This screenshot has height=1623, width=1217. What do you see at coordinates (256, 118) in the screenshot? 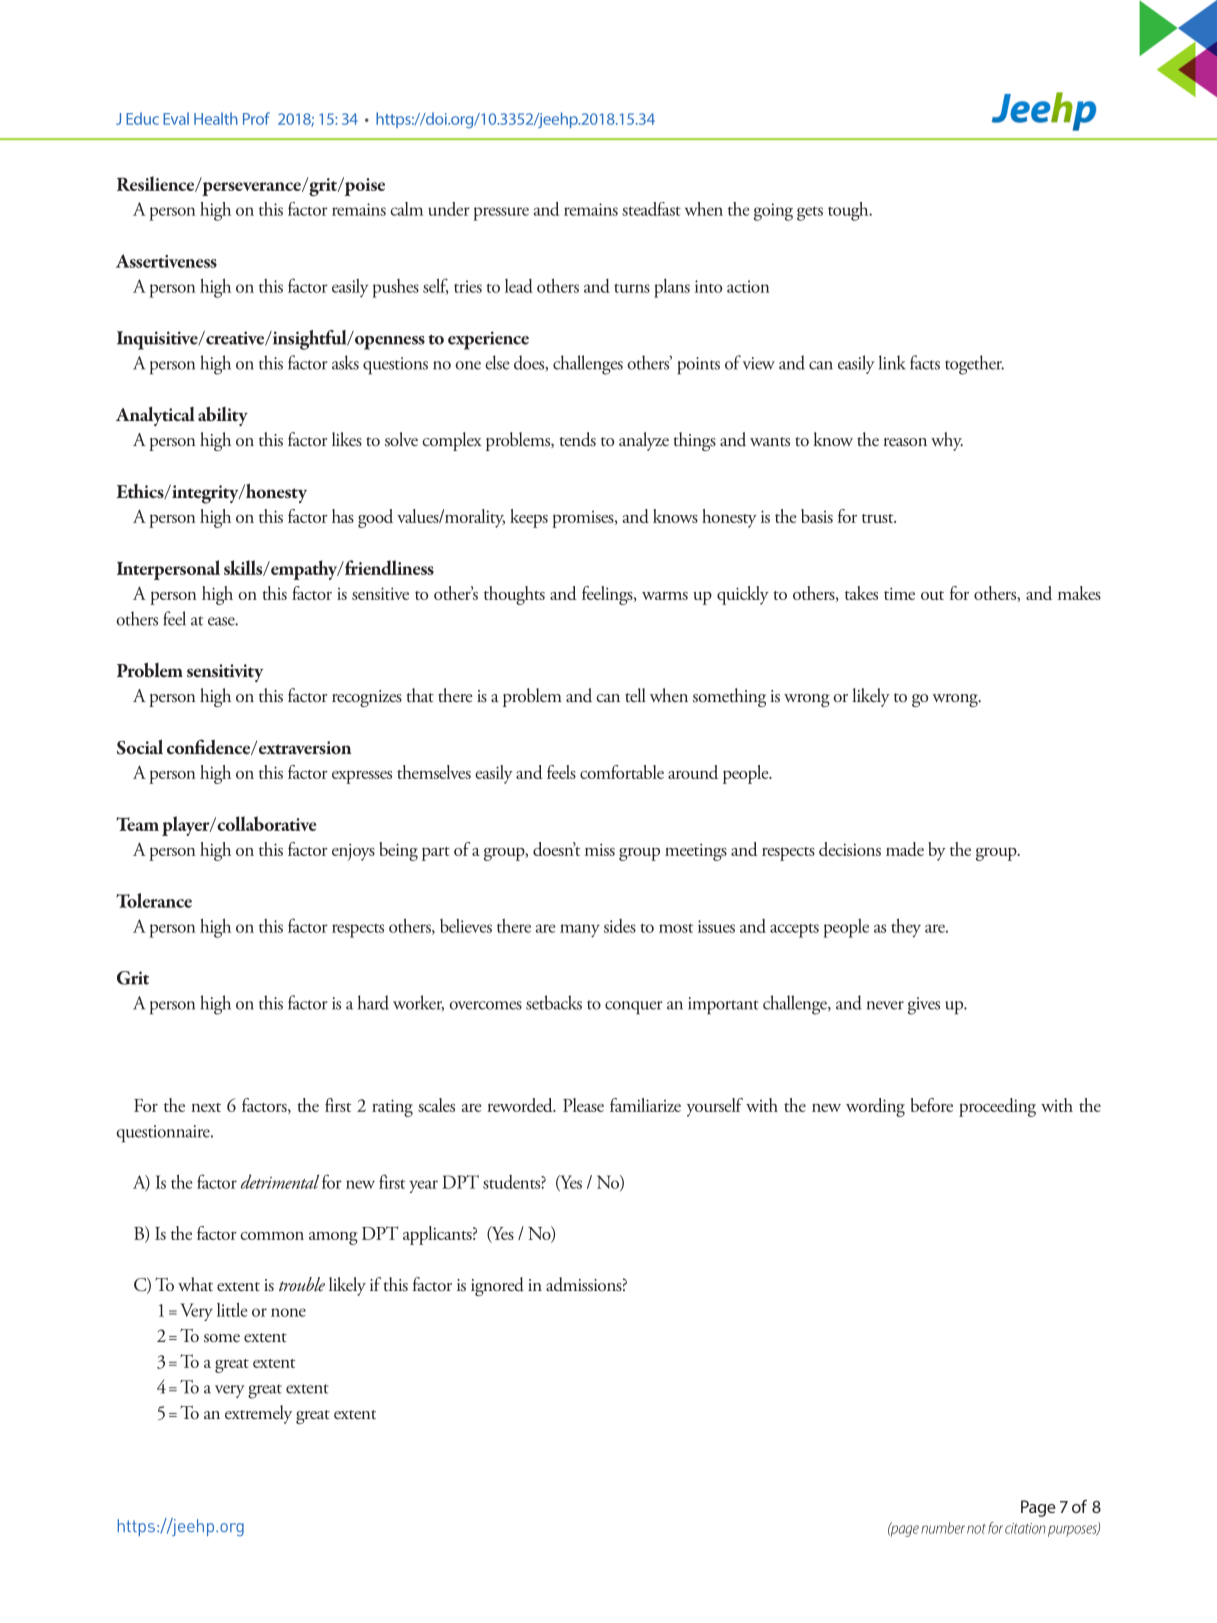
I see `Prof` at bounding box center [256, 118].
